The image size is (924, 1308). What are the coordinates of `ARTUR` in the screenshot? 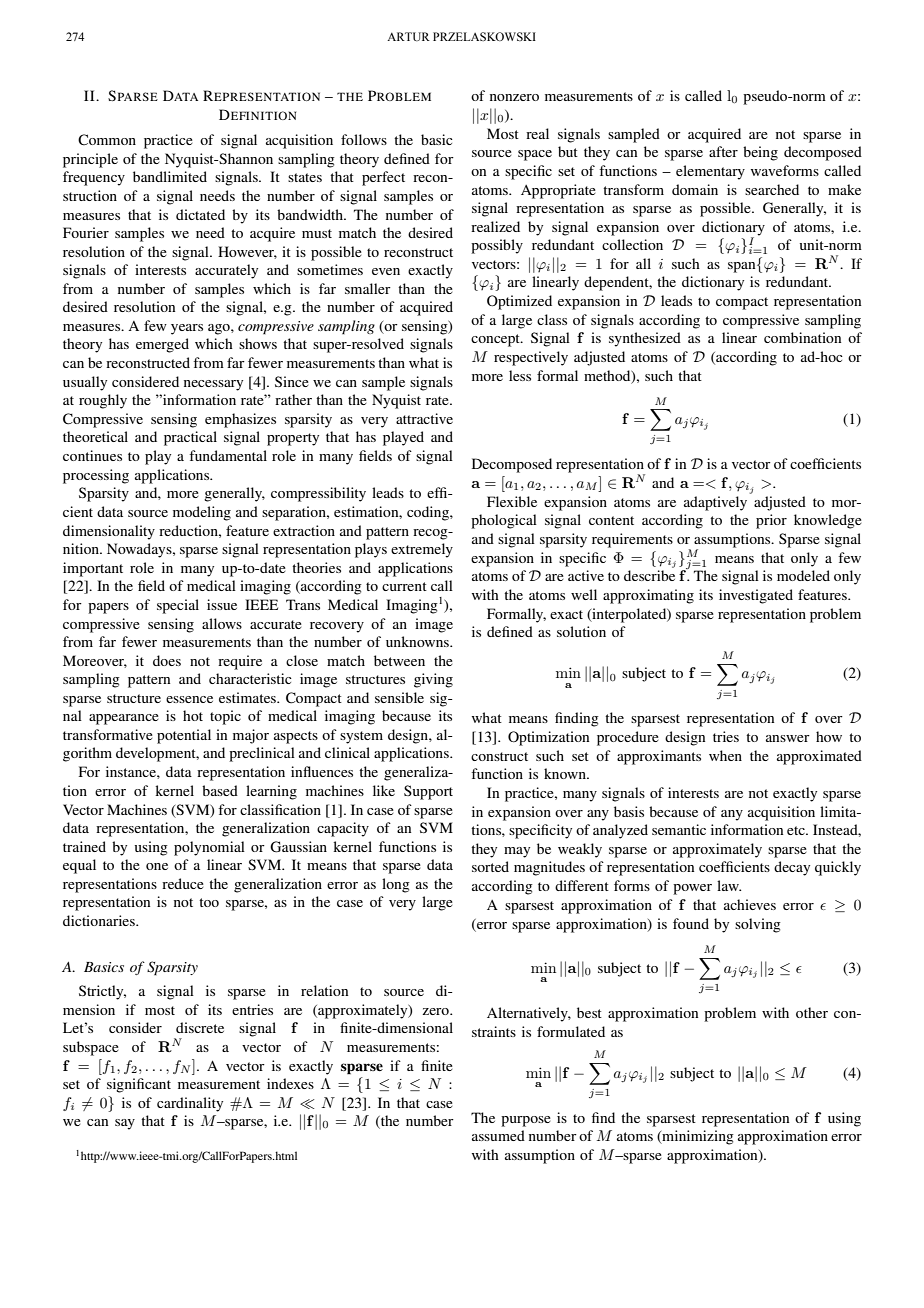 It's located at (408, 36).
